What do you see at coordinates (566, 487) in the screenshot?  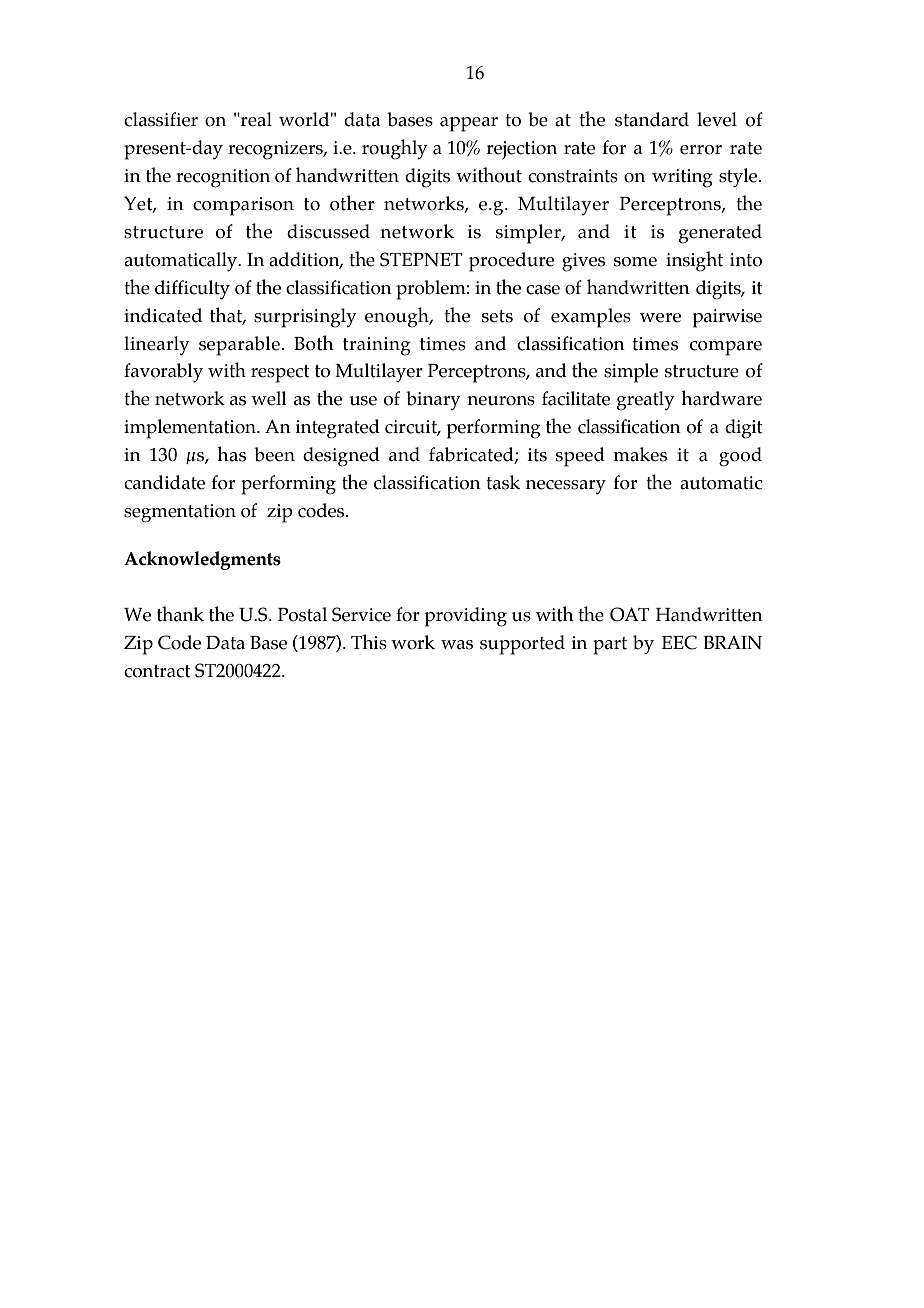 I see `necessary` at bounding box center [566, 487].
